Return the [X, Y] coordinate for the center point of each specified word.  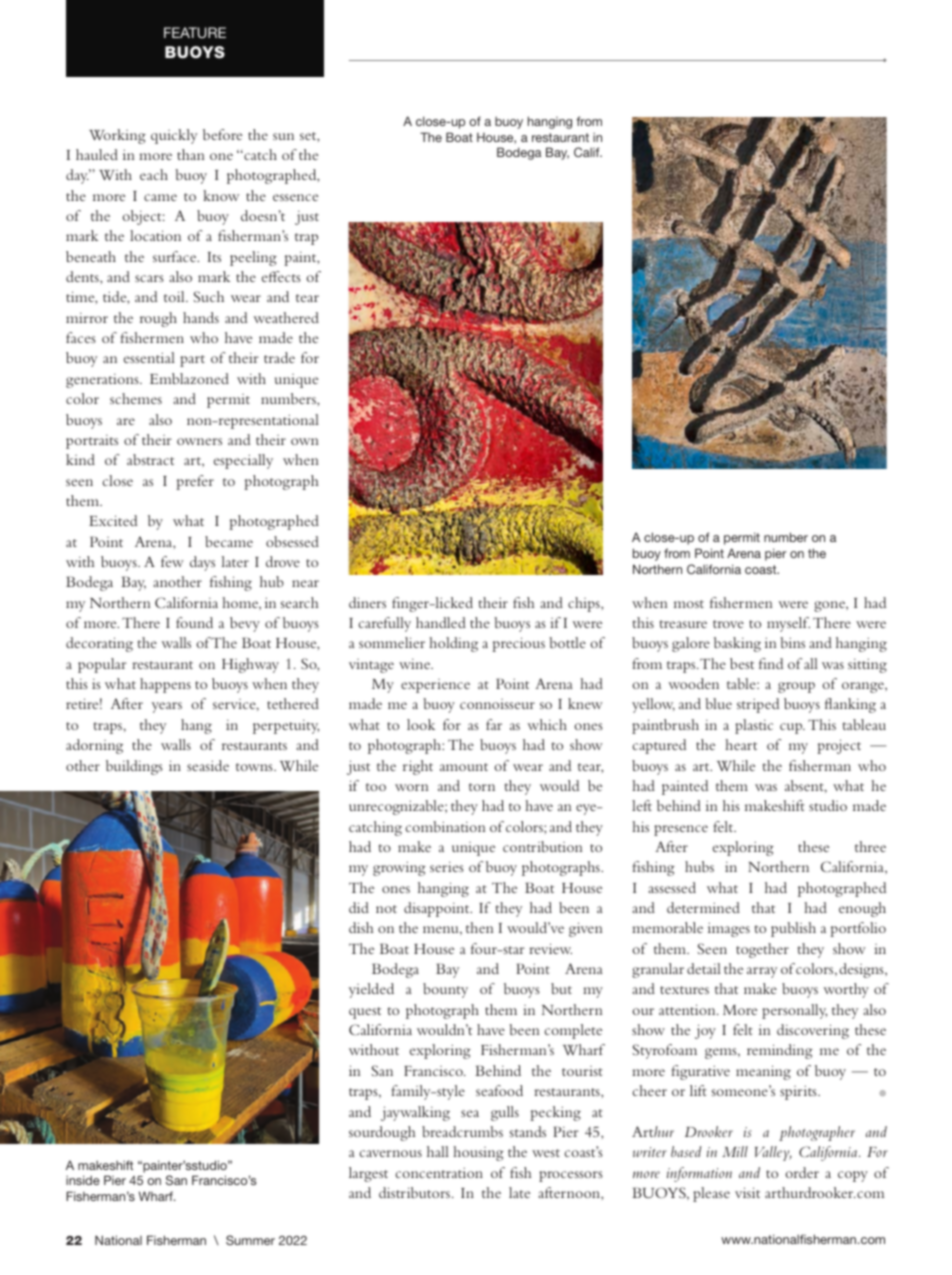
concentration [439, 1172]
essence [296, 197]
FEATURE [195, 32]
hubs [699, 866]
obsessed [292, 541]
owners [199, 441]
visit [747, 1192]
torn [482, 787]
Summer [250, 1240]
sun [283, 136]
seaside [208, 765]
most [689, 604]
